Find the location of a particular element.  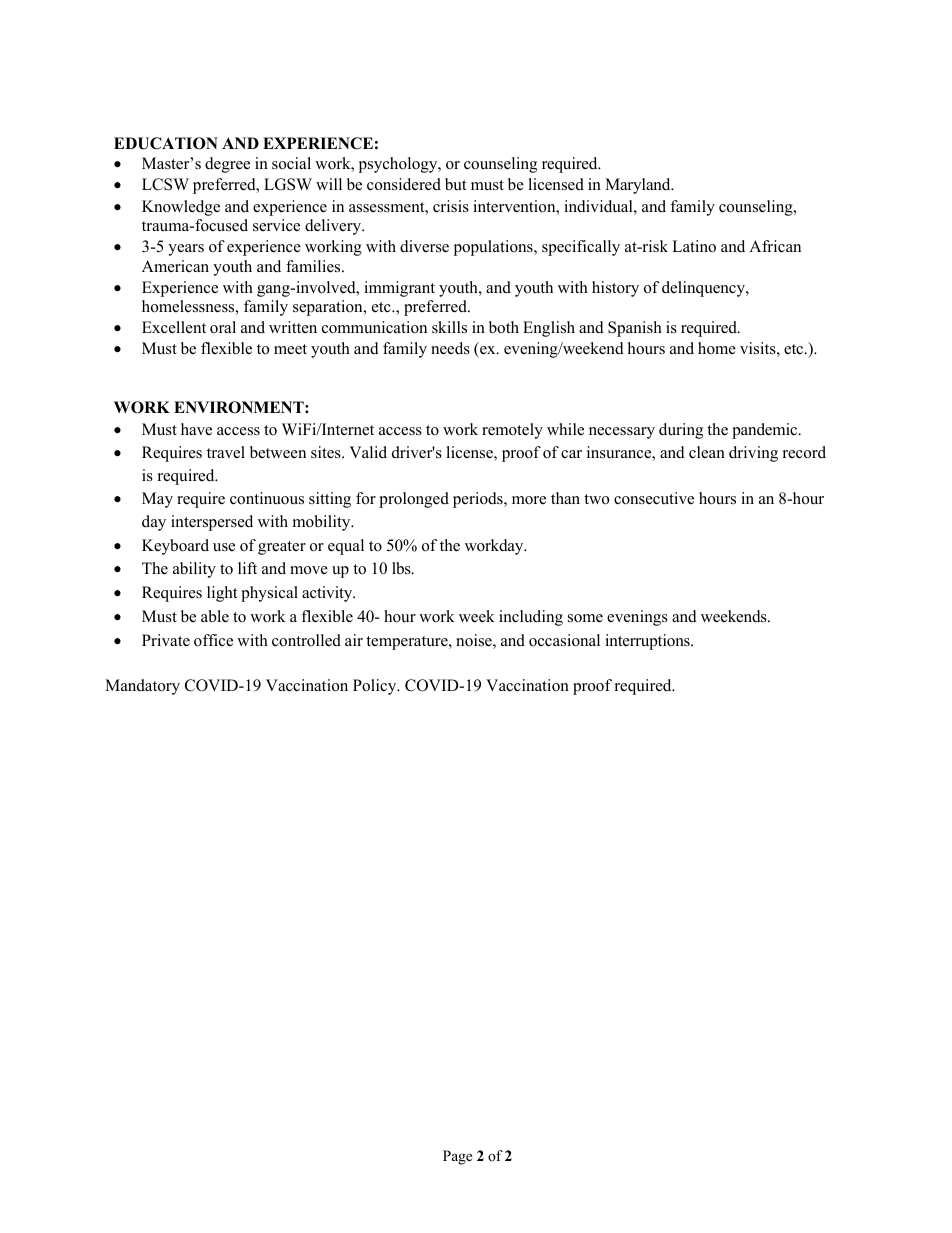

degree is located at coordinates (227, 165).
